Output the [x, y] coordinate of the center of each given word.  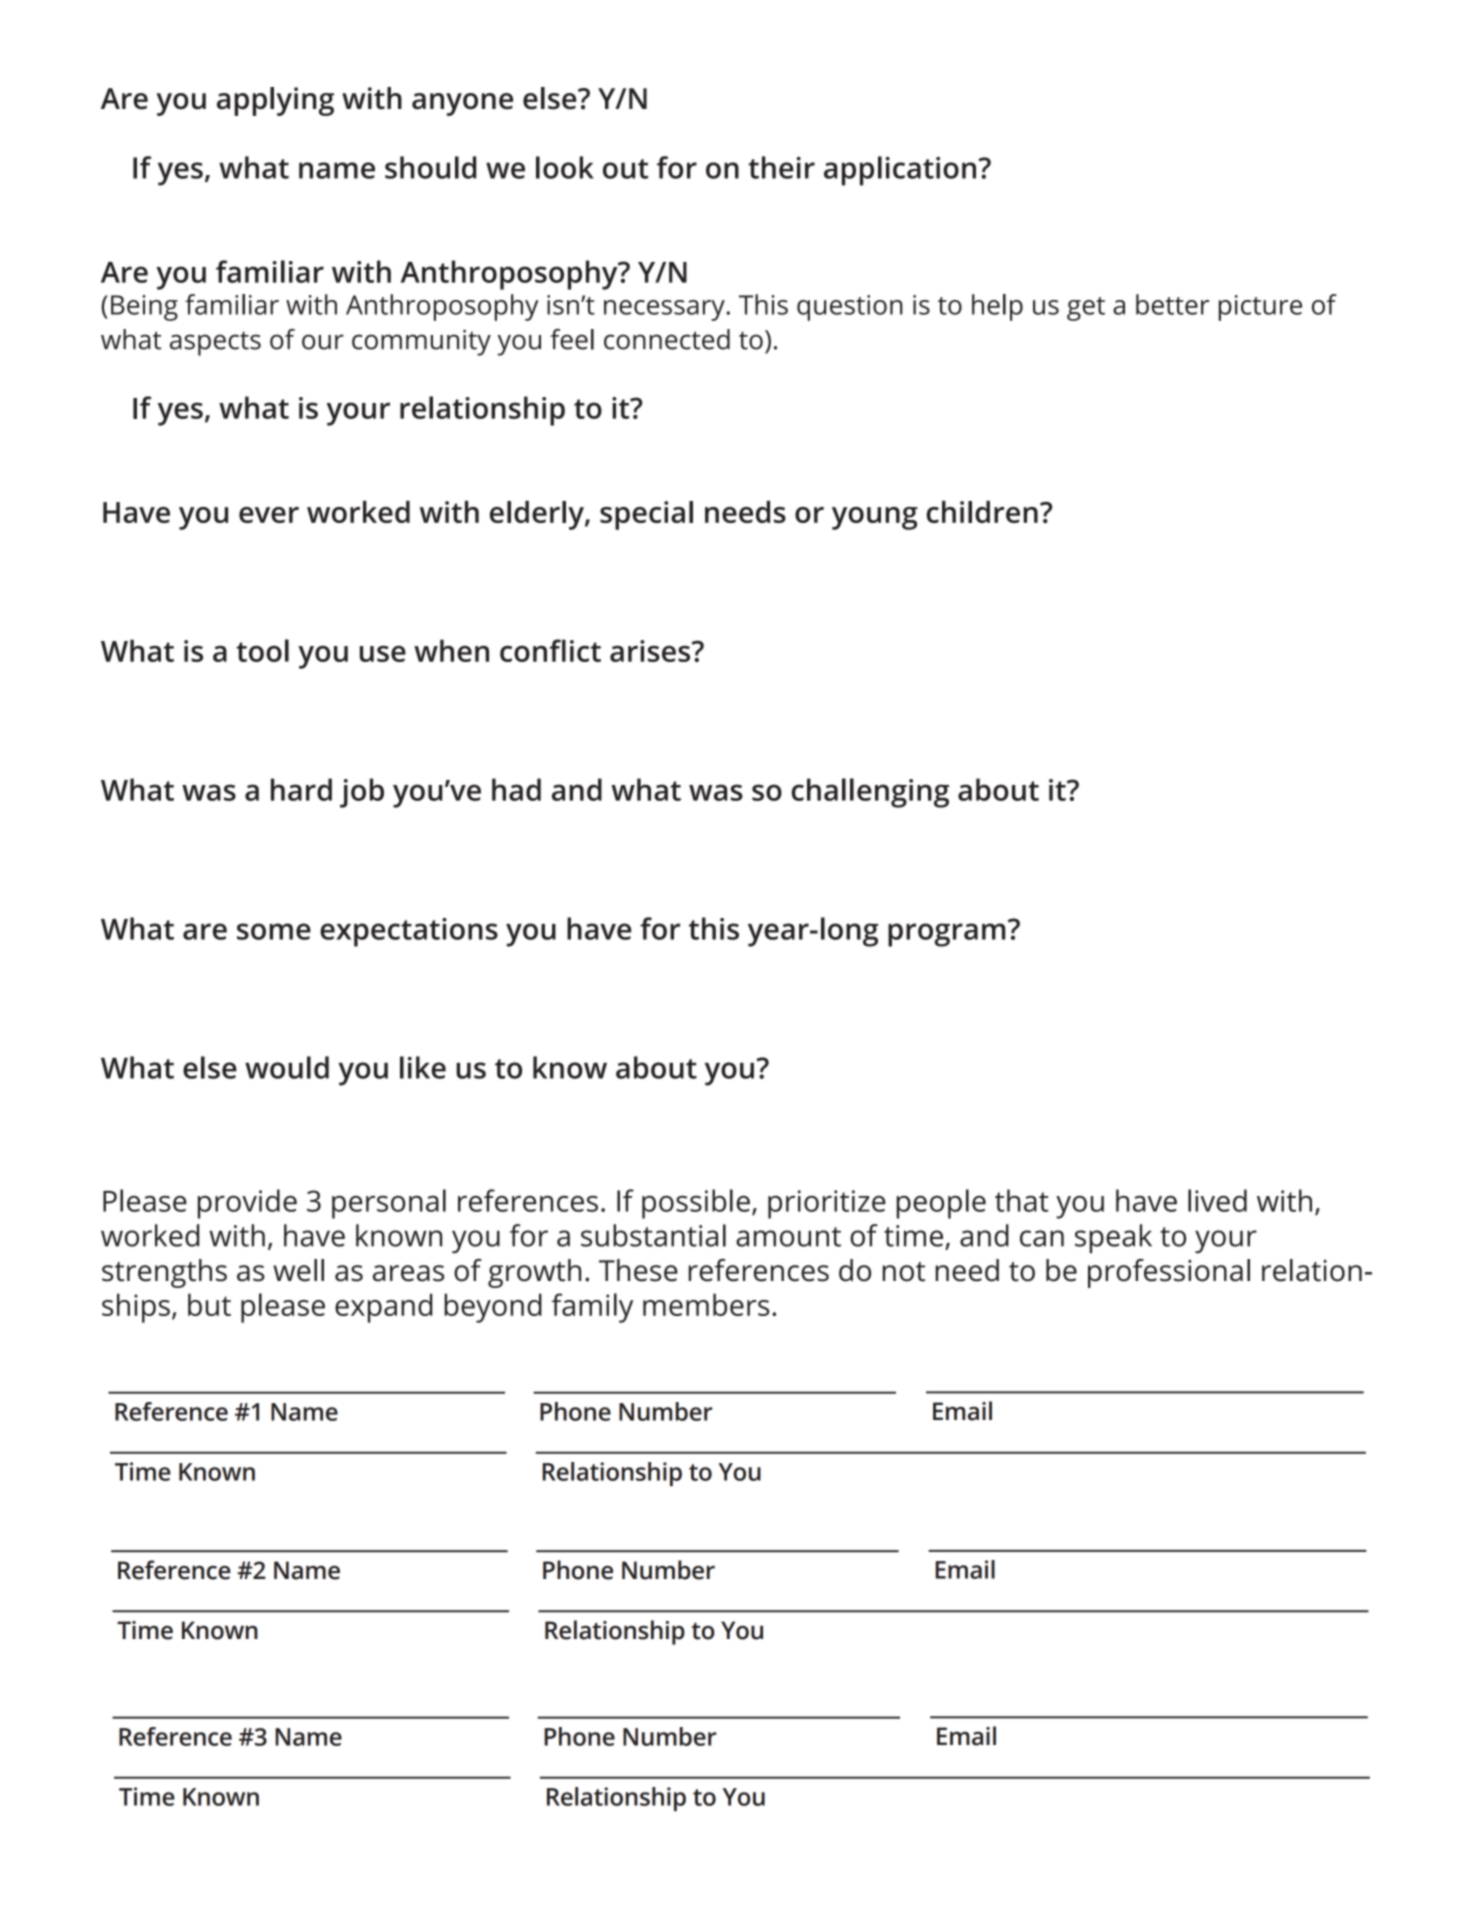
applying [275, 101]
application [901, 171]
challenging [870, 793]
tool [262, 650]
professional [1169, 1273]
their [781, 167]
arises [651, 651]
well [298, 1270]
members [706, 1304]
